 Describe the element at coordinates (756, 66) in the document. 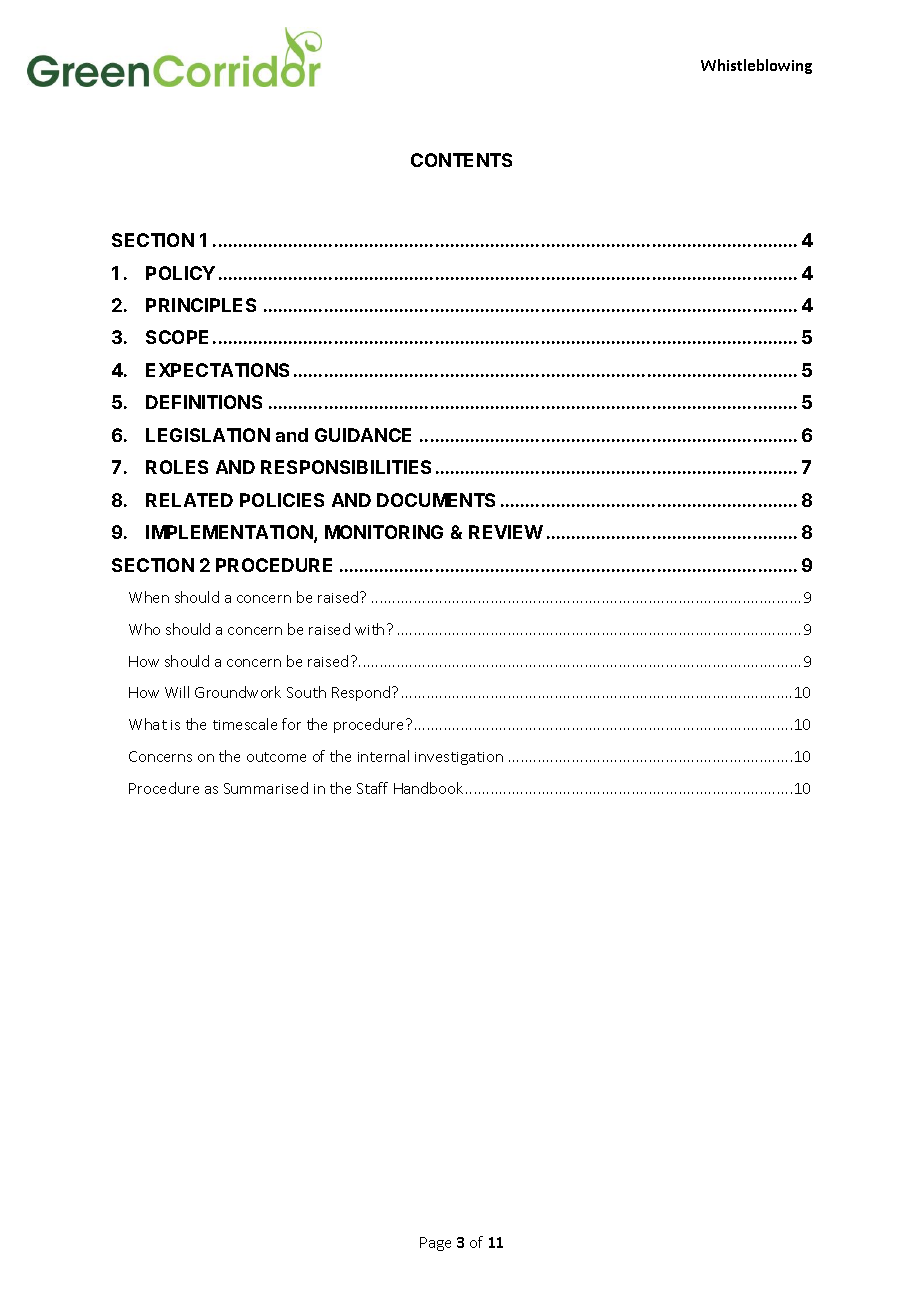

I see `Whistleblowing` at that location.
